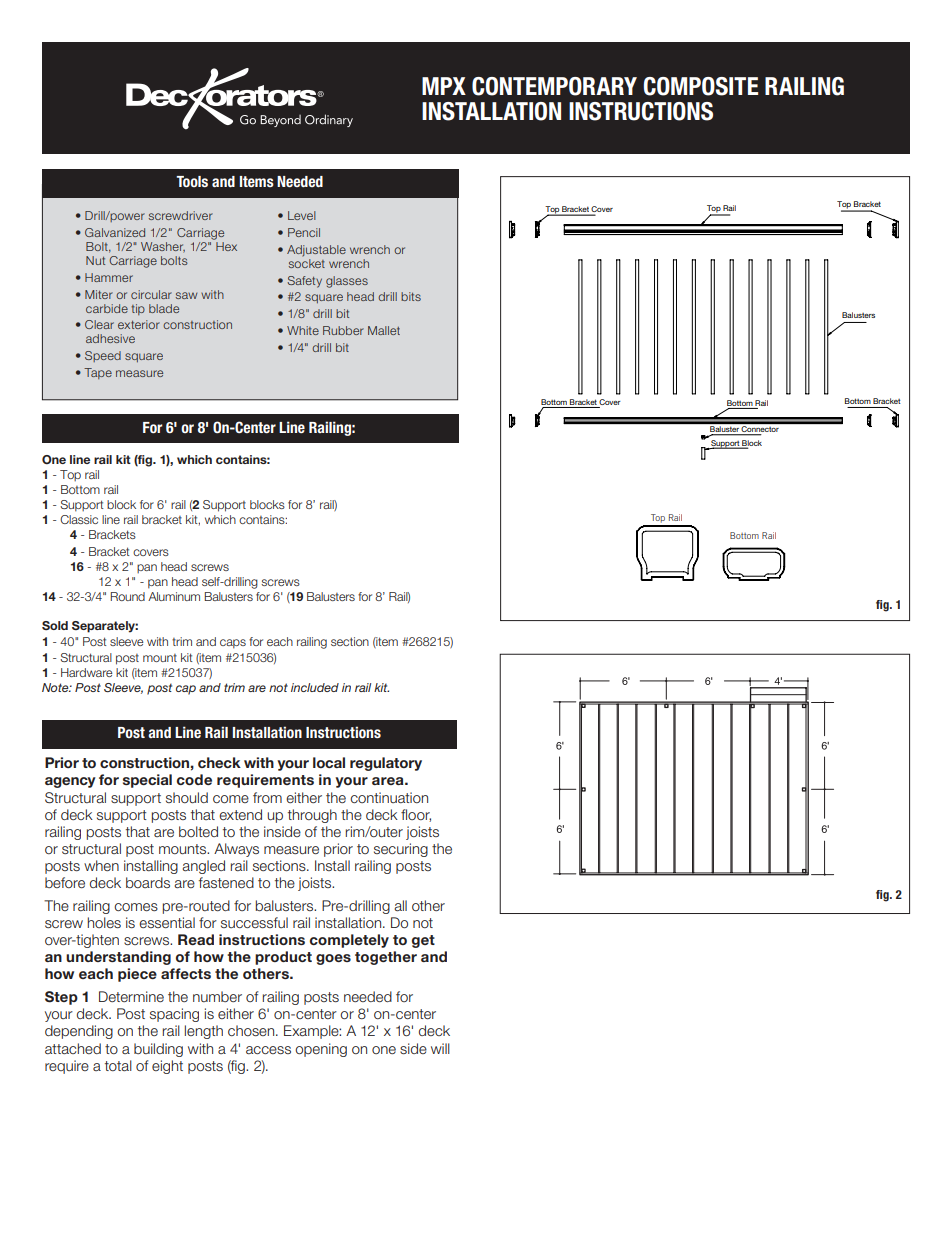 The height and width of the screenshot is (1233, 952). Describe the element at coordinates (147, 781) in the screenshot. I see `special` at that location.
